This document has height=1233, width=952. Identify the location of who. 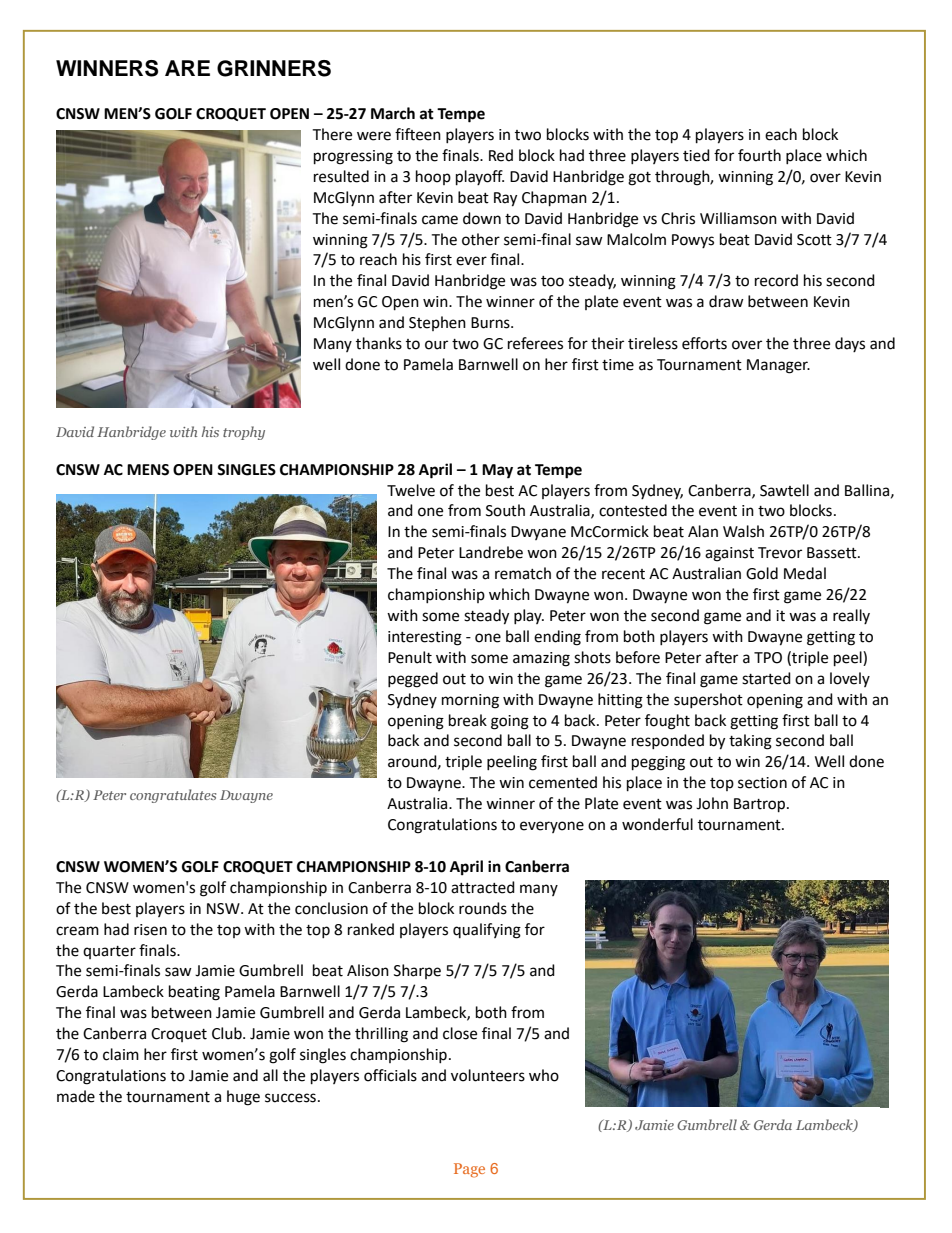
(544, 1075).
